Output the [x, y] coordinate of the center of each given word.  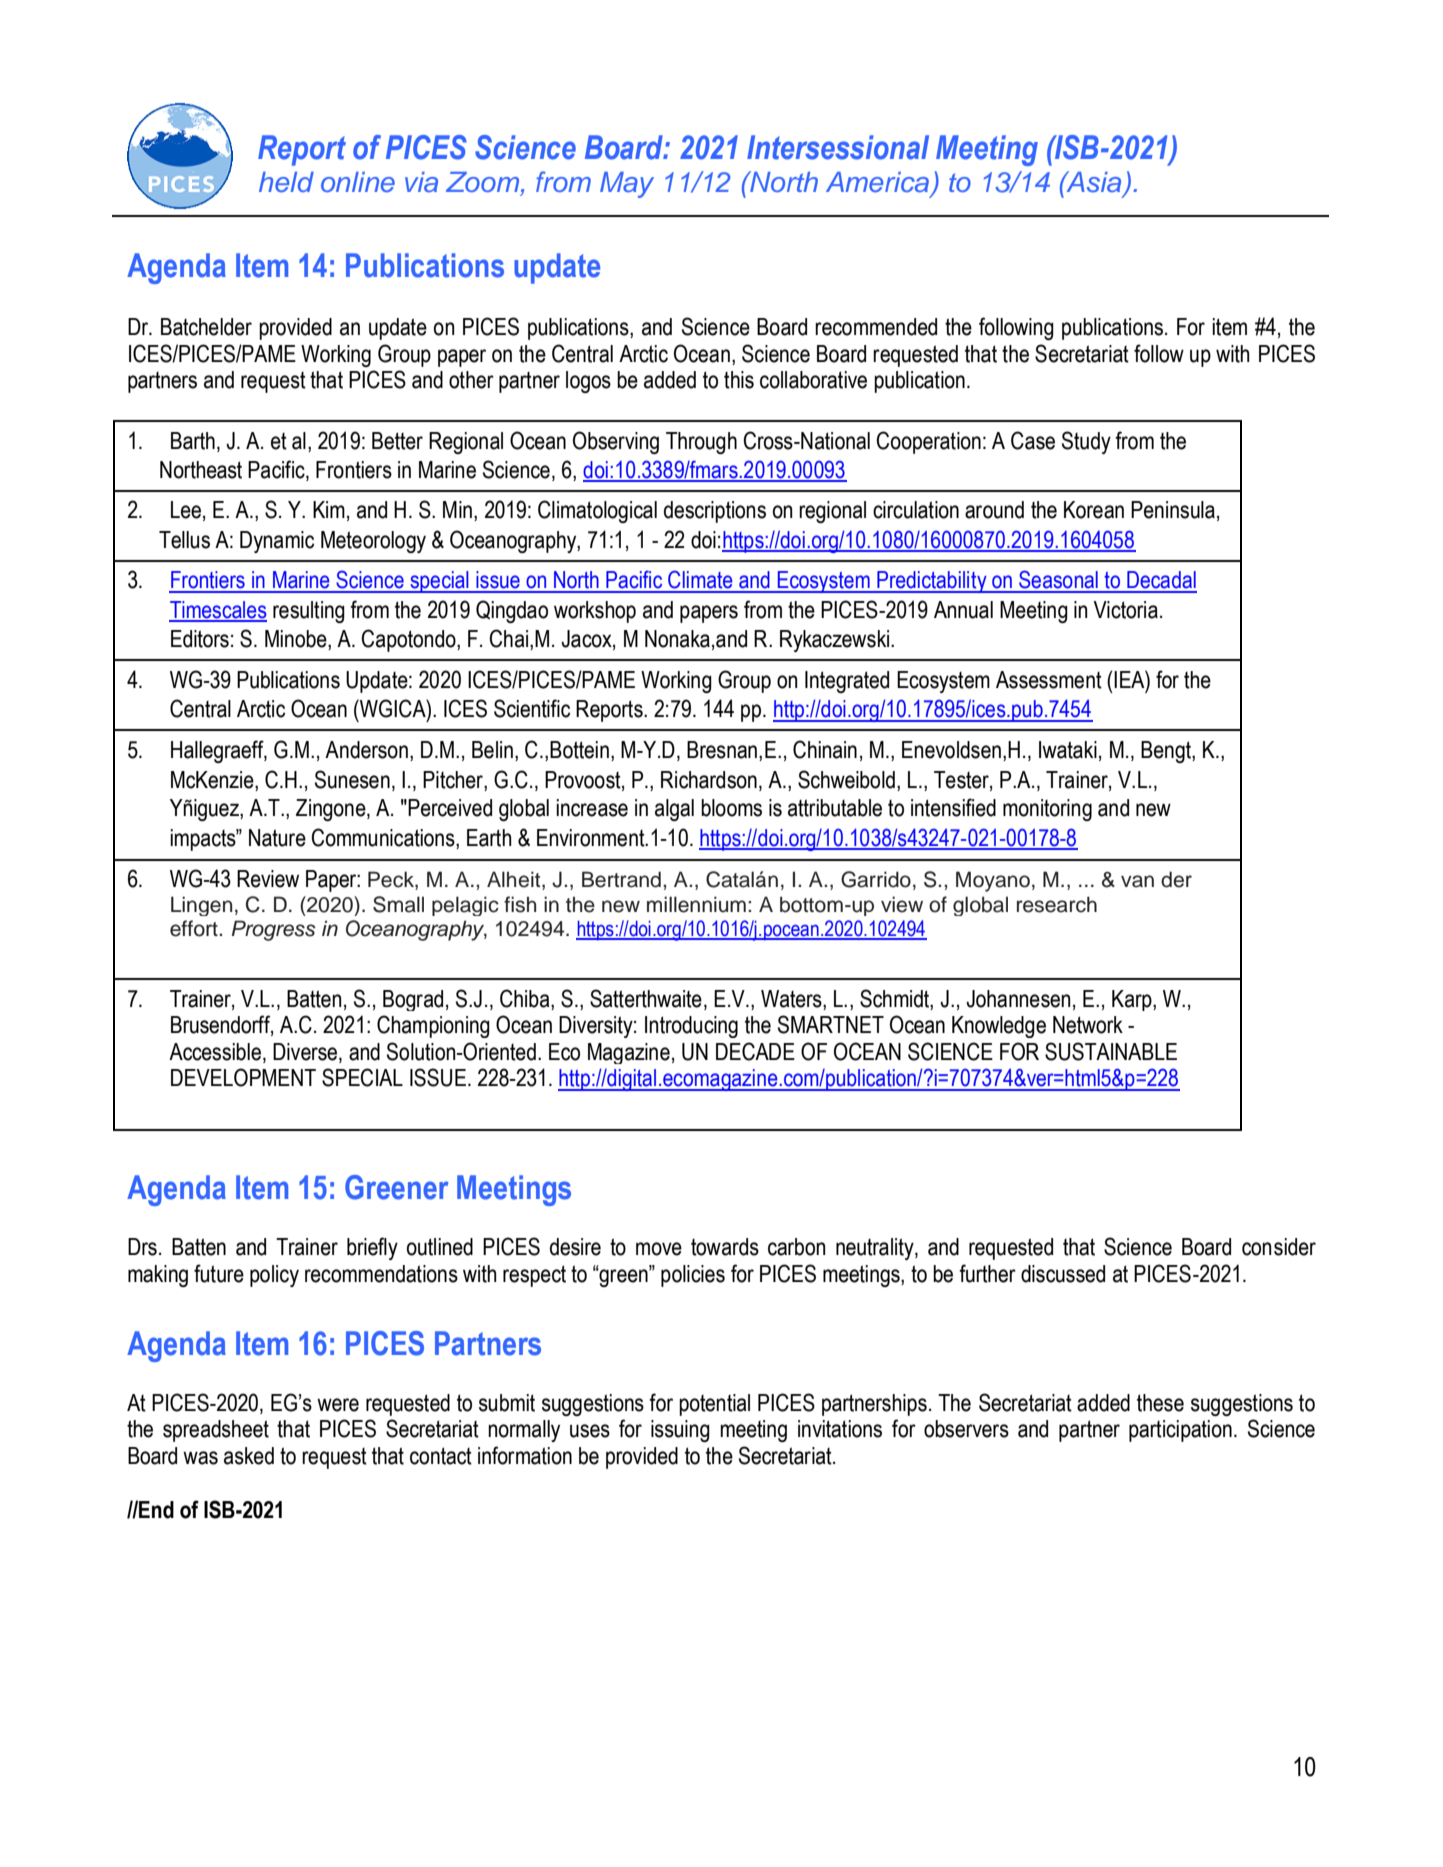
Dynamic [277, 542]
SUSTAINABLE [1111, 1051]
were [338, 1405]
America [879, 183]
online [358, 182]
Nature [277, 838]
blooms [731, 808]
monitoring [1047, 810]
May [627, 185]
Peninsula [1173, 510]
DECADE [755, 1051]
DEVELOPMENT [243, 1077]
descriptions [715, 512]
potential [714, 1405]
